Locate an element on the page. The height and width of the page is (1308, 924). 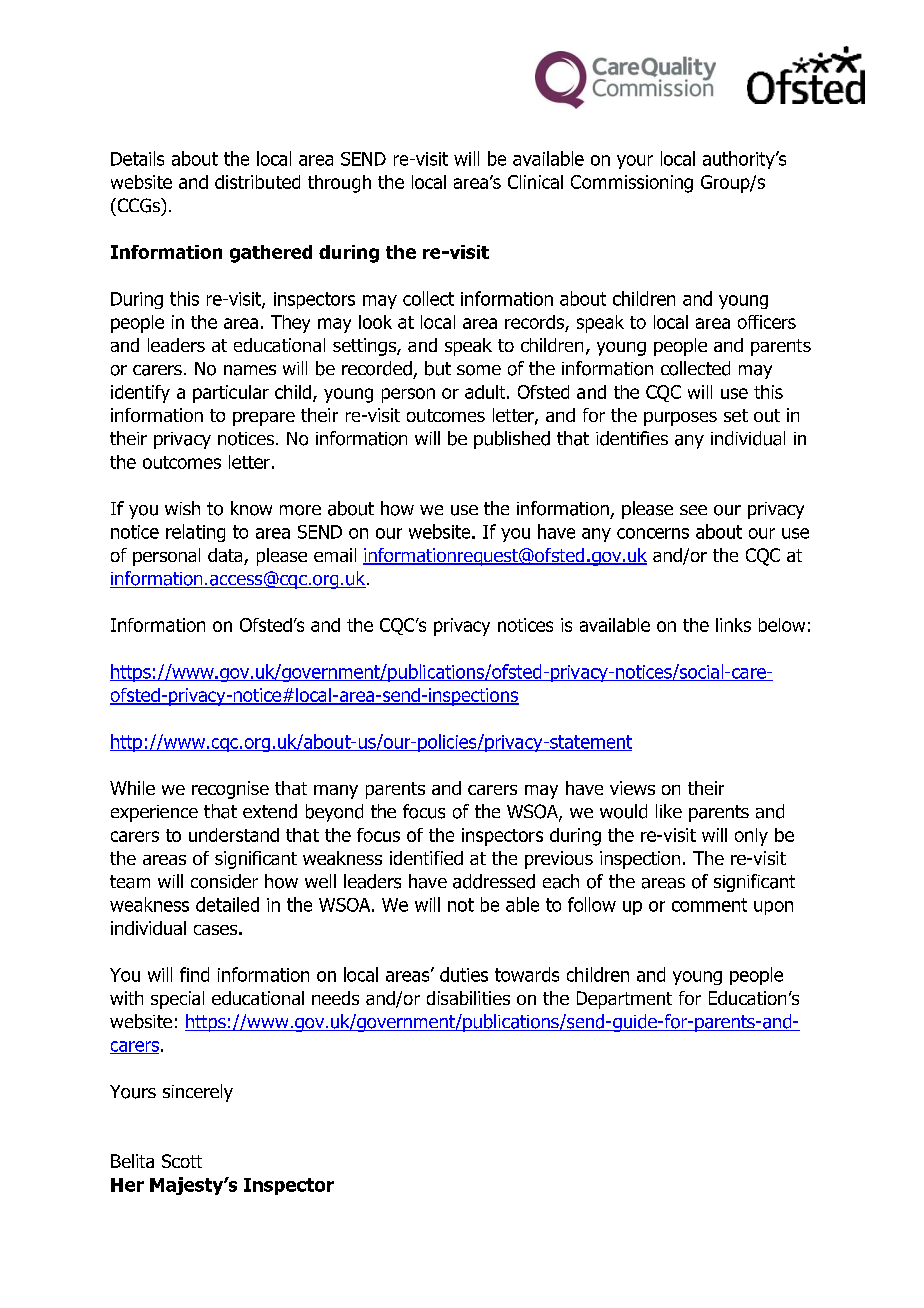
email is located at coordinates (335, 555).
